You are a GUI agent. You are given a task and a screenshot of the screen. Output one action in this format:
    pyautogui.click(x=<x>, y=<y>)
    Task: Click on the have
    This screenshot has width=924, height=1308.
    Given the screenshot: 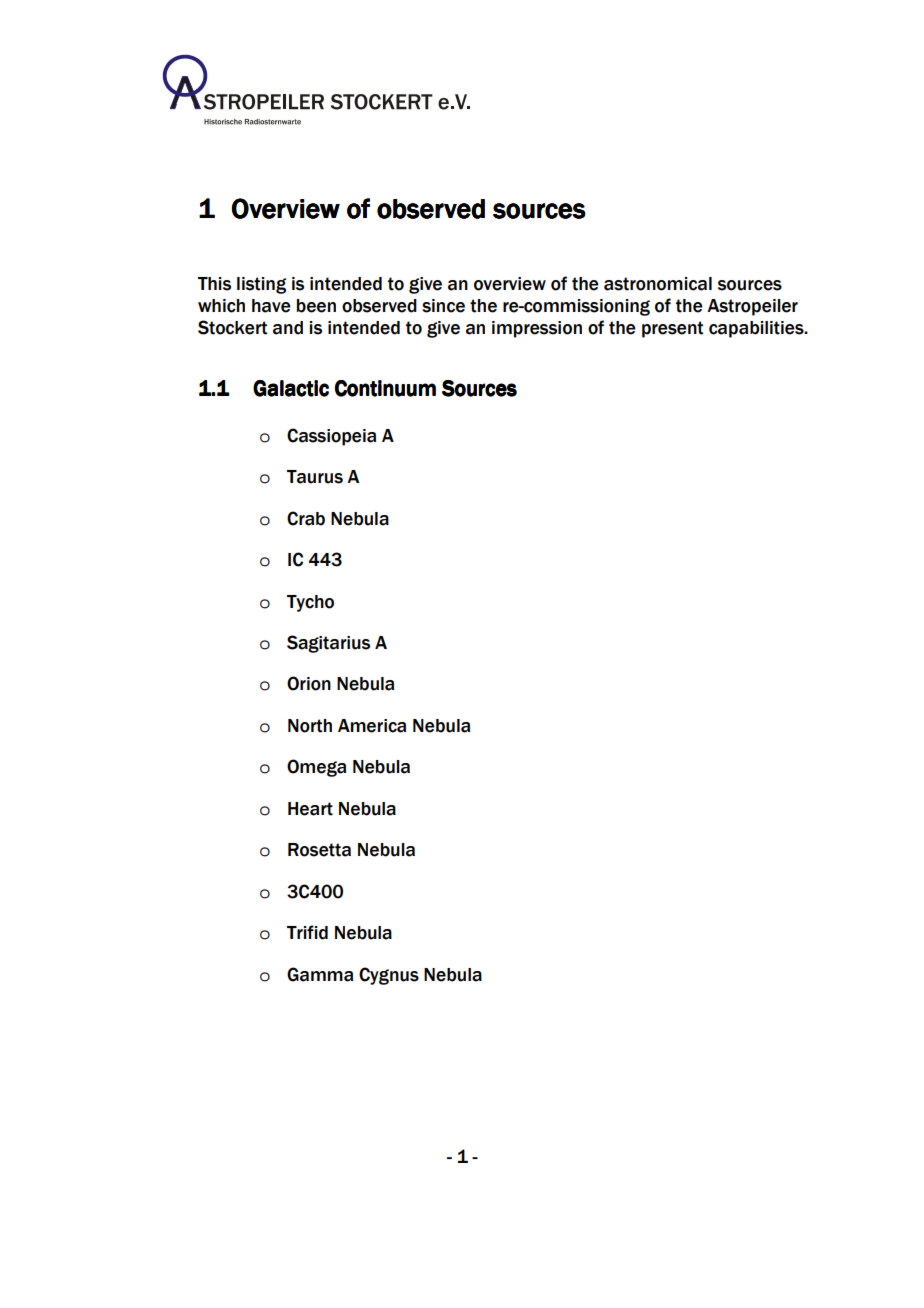 What is the action you would take?
    pyautogui.click(x=271, y=306)
